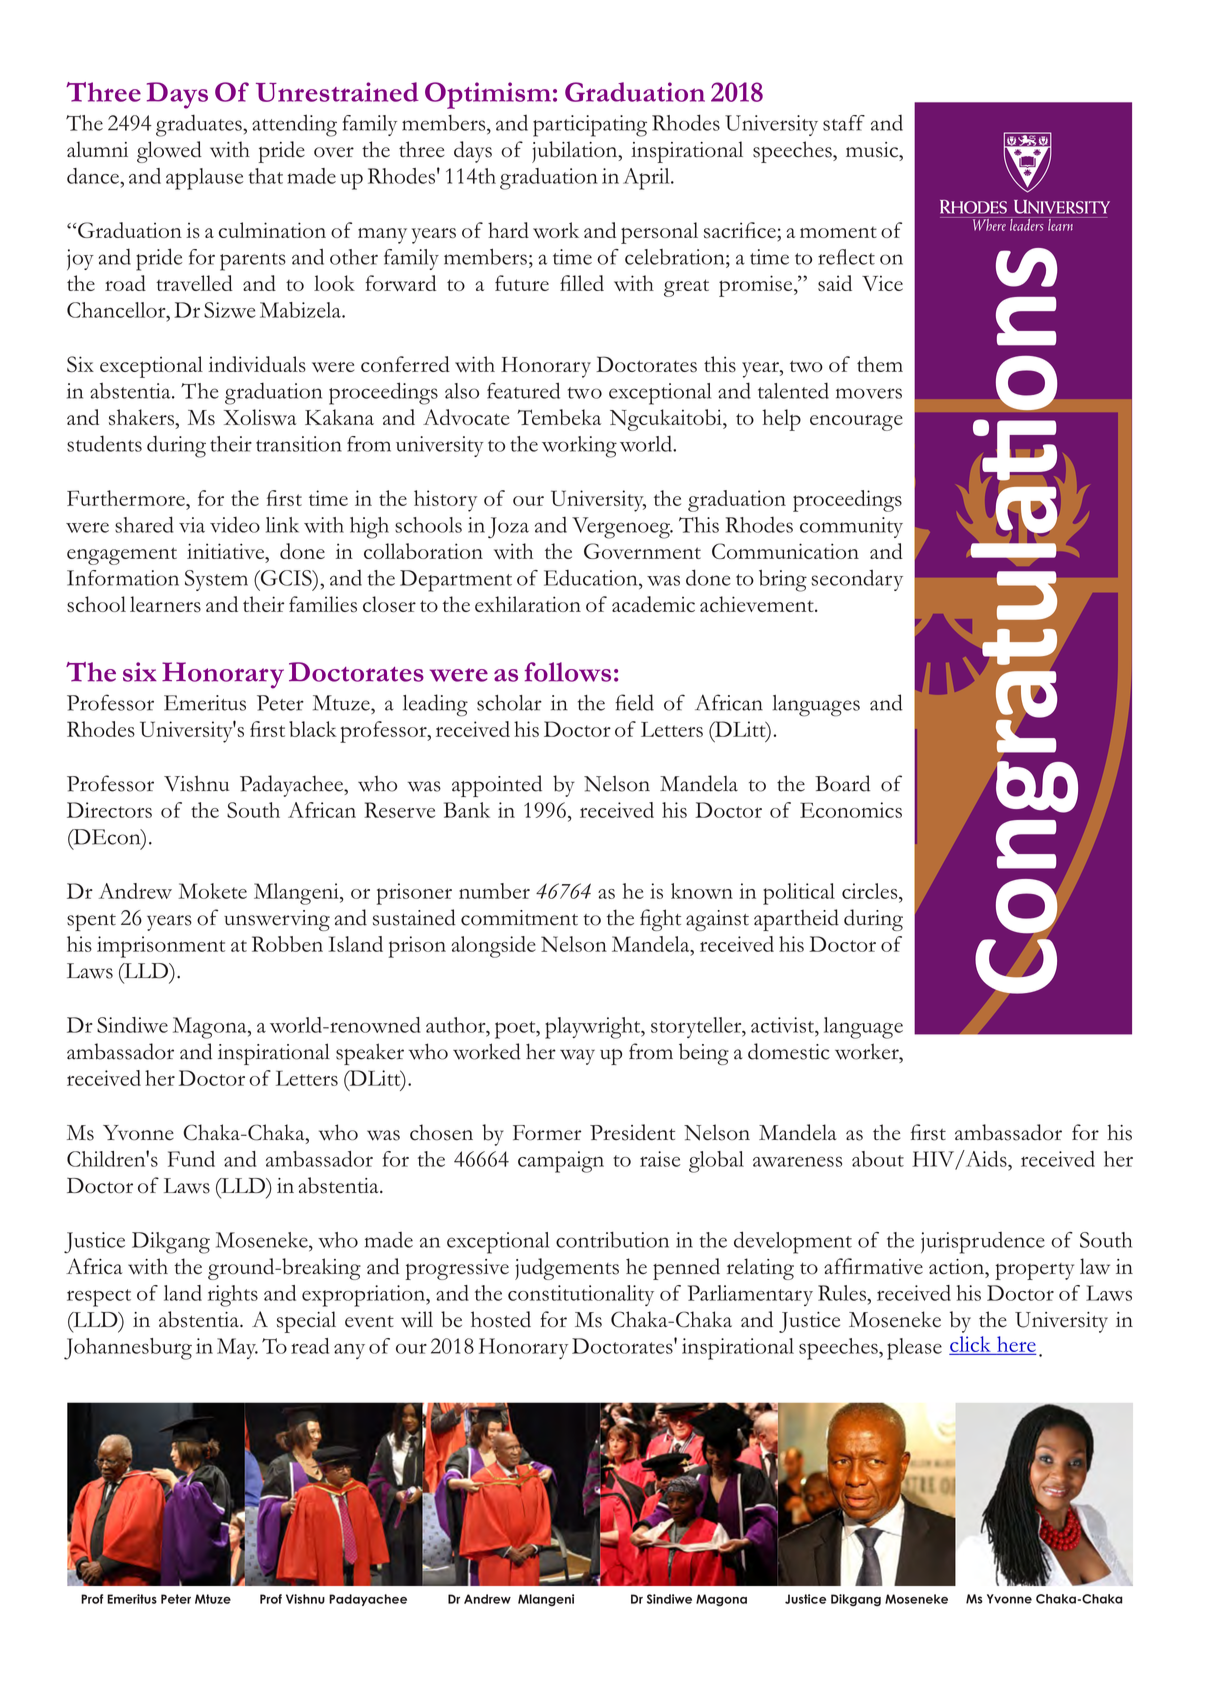 The height and width of the screenshot is (1690, 1205). What do you see at coordinates (873, 150) in the screenshot?
I see `music` at bounding box center [873, 150].
